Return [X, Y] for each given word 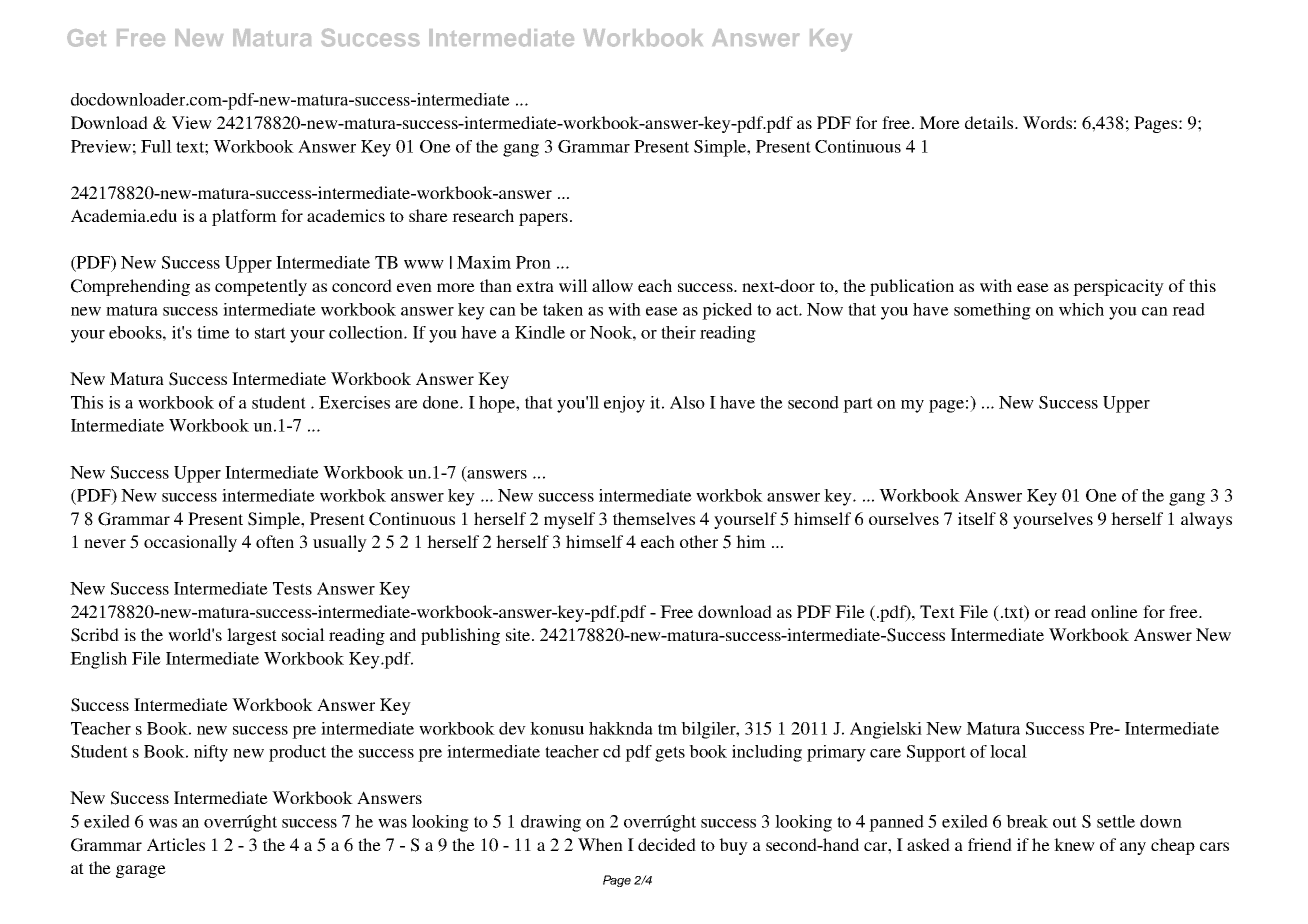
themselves [654, 518]
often [275, 541]
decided [667, 844]
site [519, 634]
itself [977, 518]
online [1114, 611]
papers [543, 219]
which [1081, 309]
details [990, 122]
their [678, 332]
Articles [176, 844]
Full [156, 146]
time [213, 332]
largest [252, 636]
